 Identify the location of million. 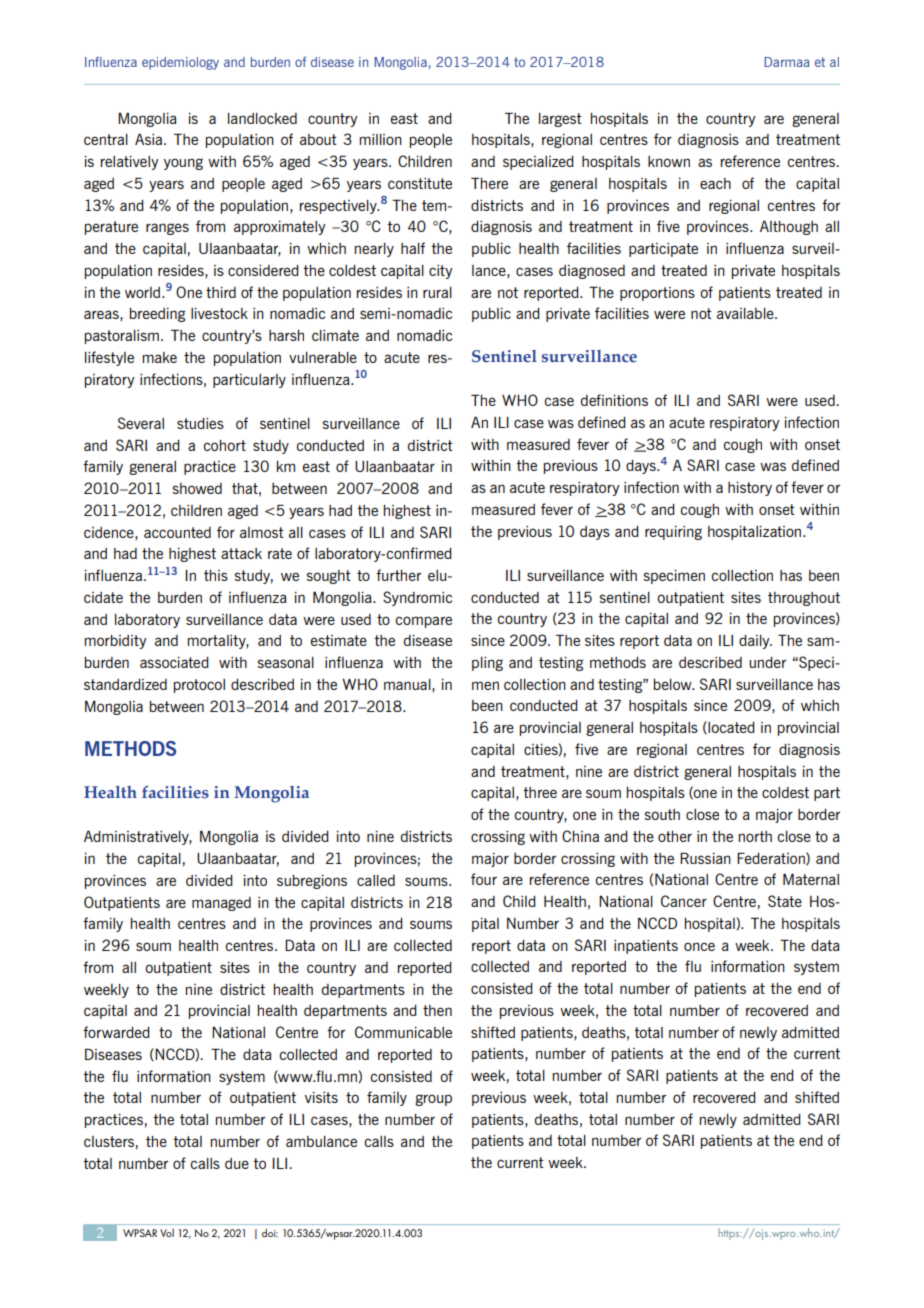
(380, 139).
